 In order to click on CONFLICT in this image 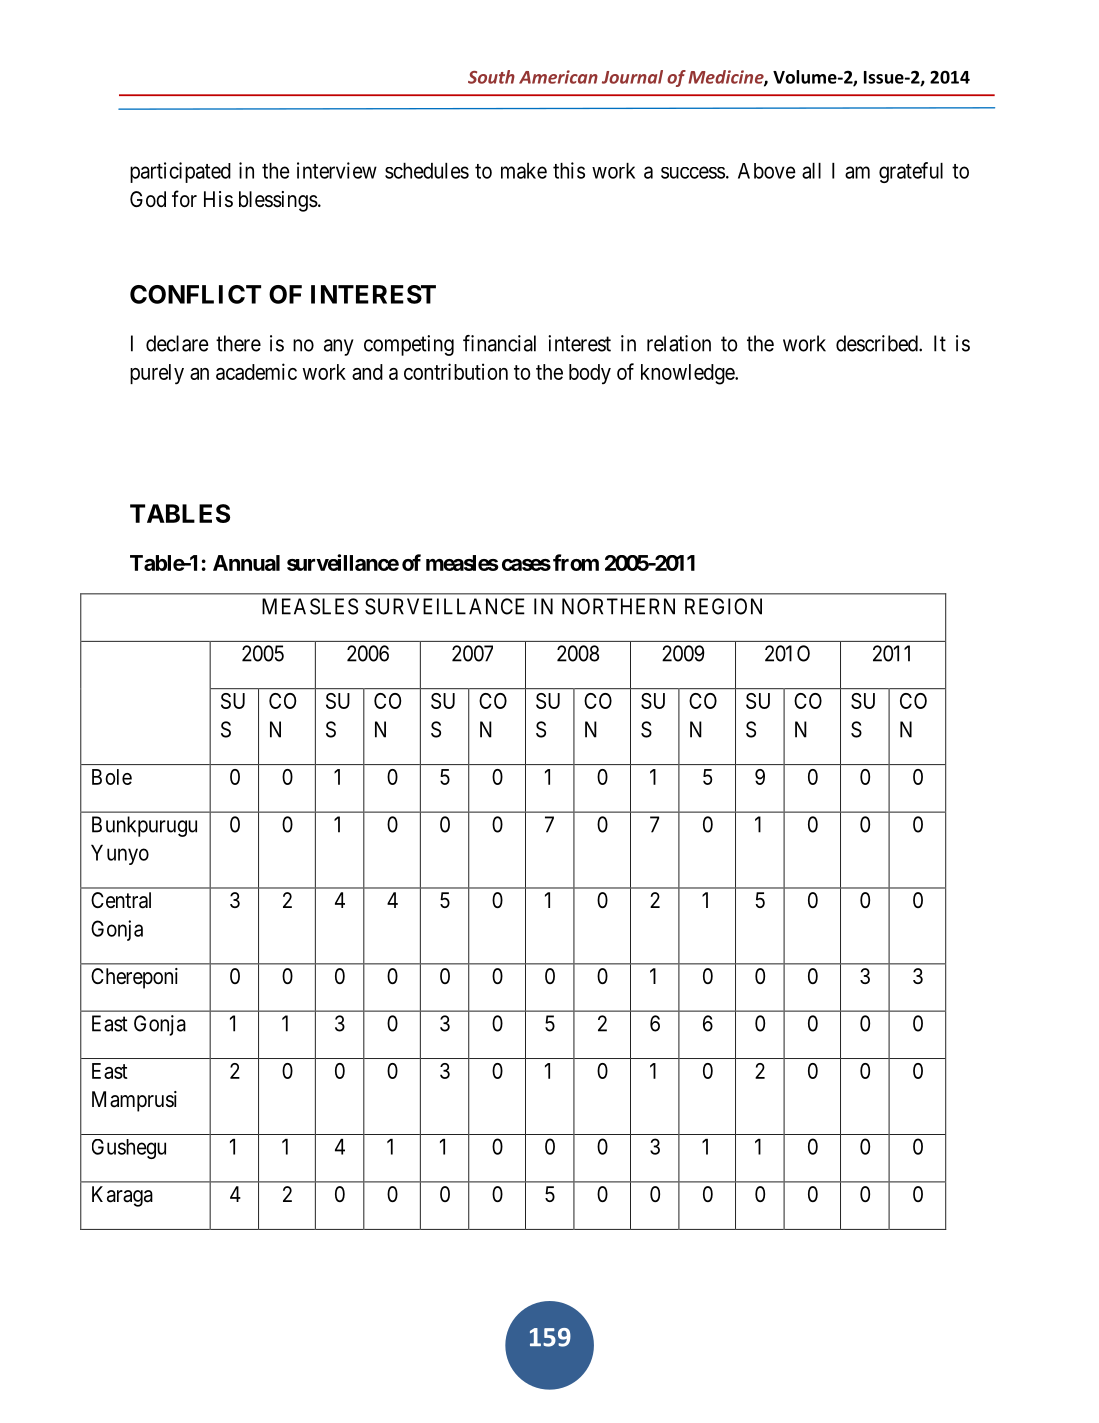, I will do `click(195, 294)`.
